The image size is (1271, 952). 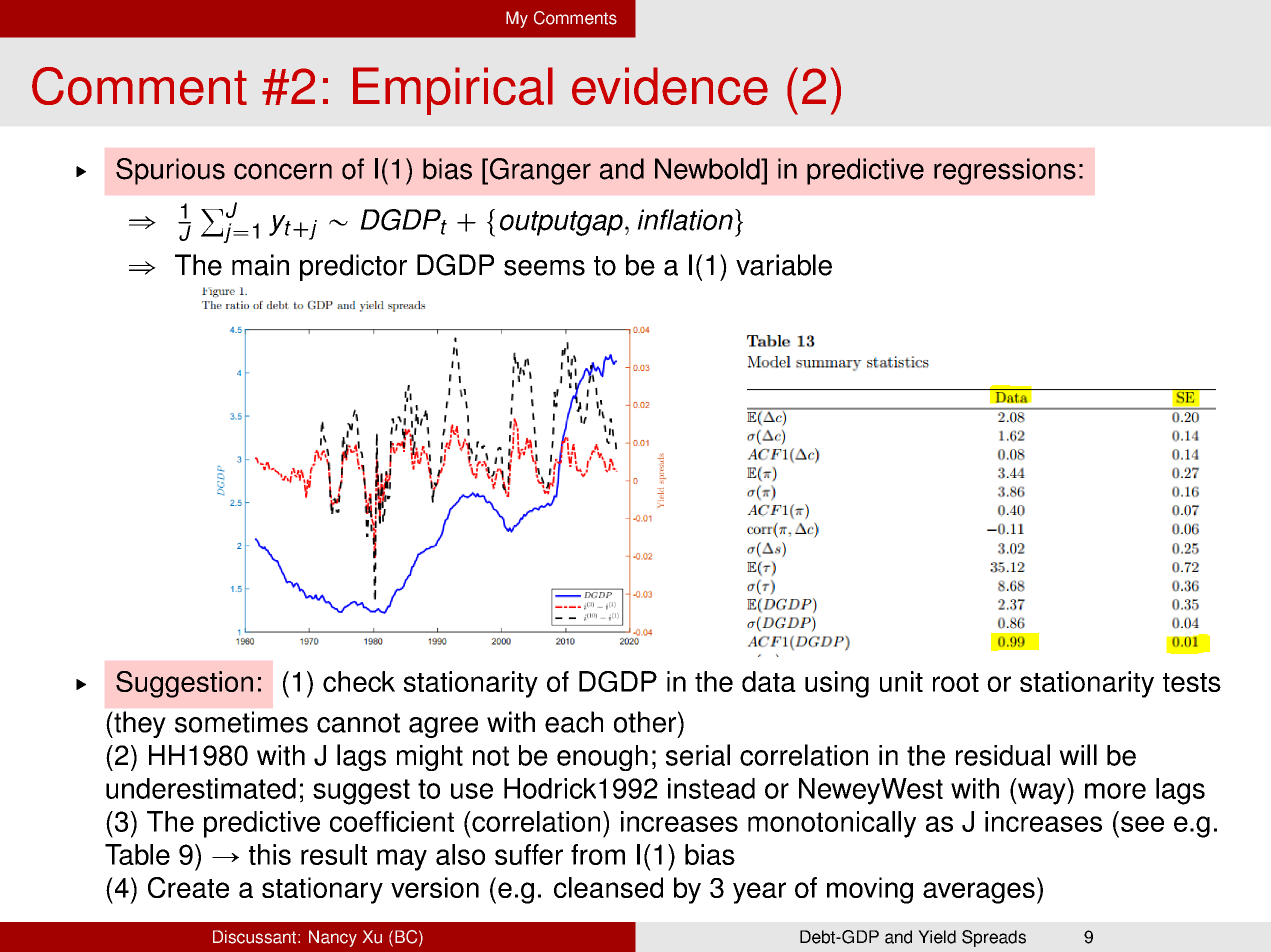 I want to click on data, so click(x=769, y=681).
